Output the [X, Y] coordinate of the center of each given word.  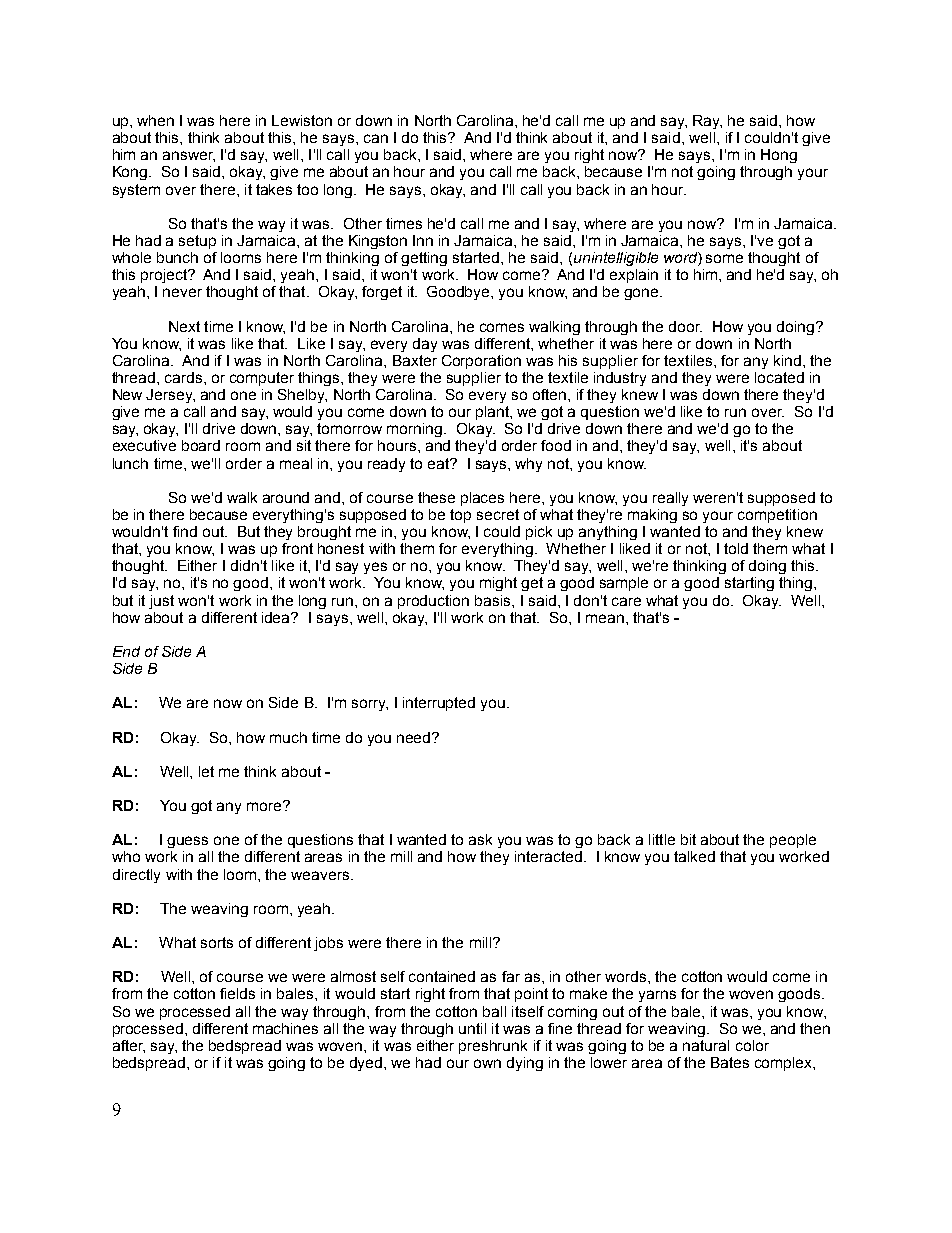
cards [185, 377]
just [161, 602]
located [779, 377]
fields [237, 993]
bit [688, 839]
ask [480, 839]
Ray [707, 122]
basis [494, 600]
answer [189, 156]
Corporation [481, 362]
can [376, 138]
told [736, 548]
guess [187, 842]
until [472, 1028]
